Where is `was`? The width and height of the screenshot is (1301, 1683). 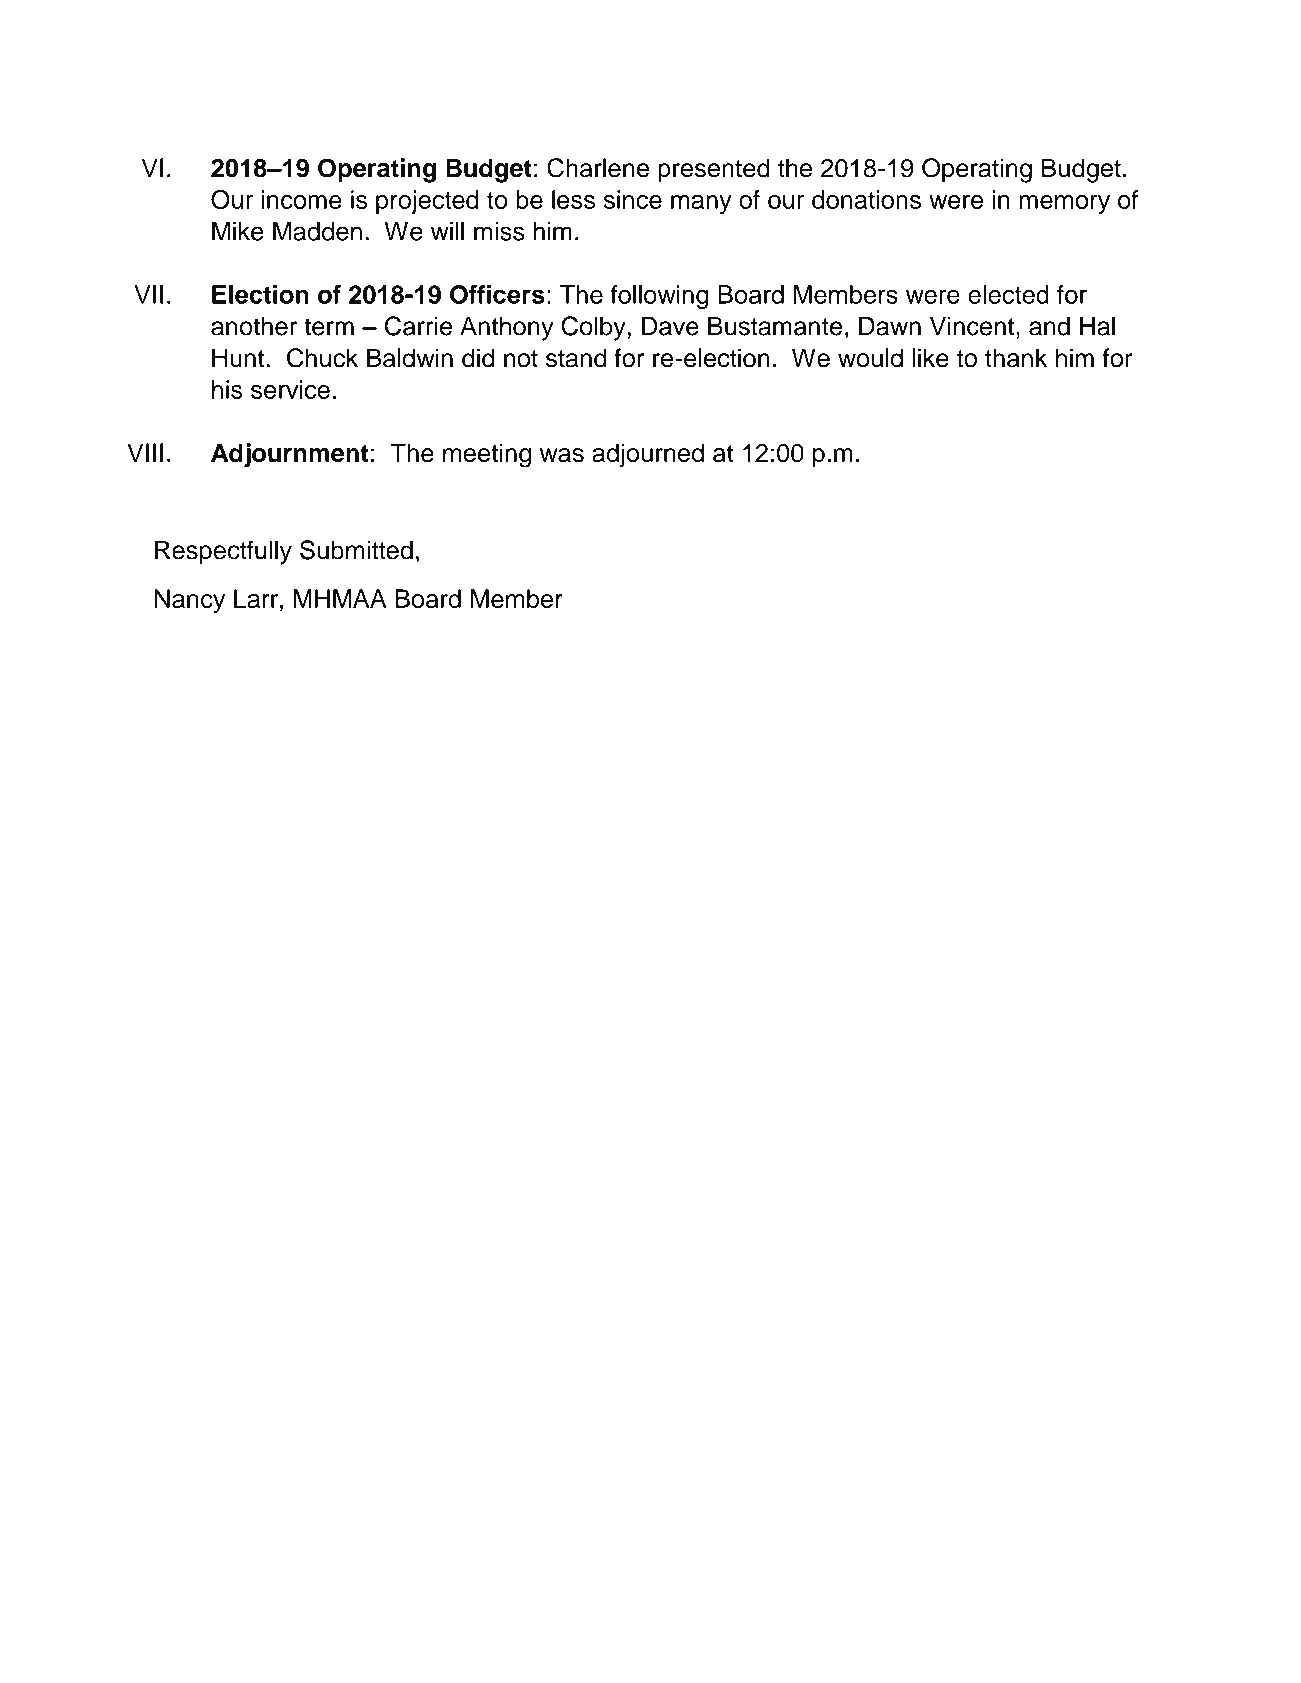
was is located at coordinates (562, 455).
